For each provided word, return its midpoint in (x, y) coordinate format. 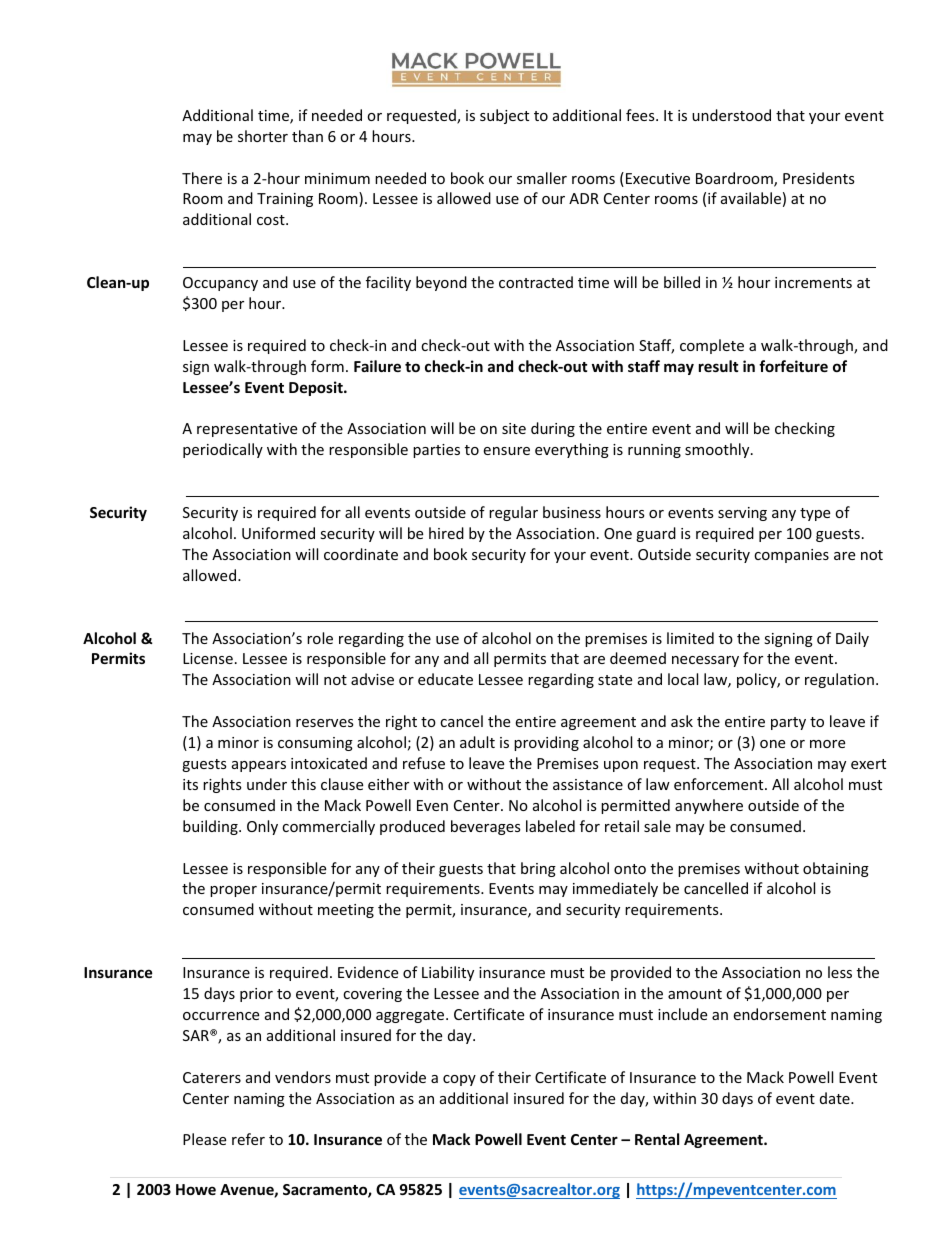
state (615, 680)
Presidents (819, 178)
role (320, 638)
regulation (839, 680)
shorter (263, 136)
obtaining (836, 869)
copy (459, 1080)
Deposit (317, 388)
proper (233, 891)
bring (538, 869)
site (514, 428)
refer (248, 1139)
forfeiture (793, 366)
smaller (542, 178)
